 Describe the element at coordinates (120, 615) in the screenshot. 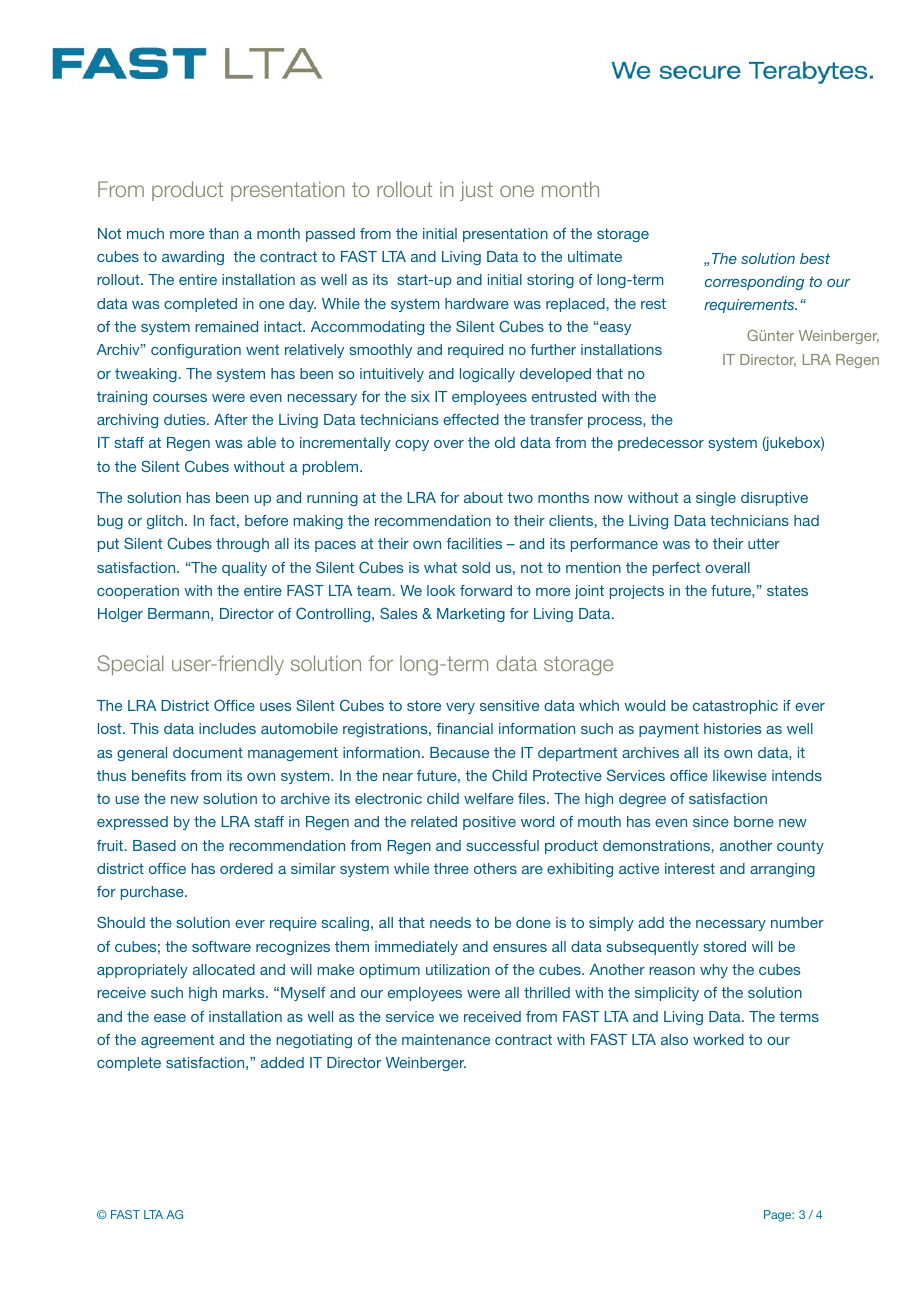

I see `Holger` at that location.
